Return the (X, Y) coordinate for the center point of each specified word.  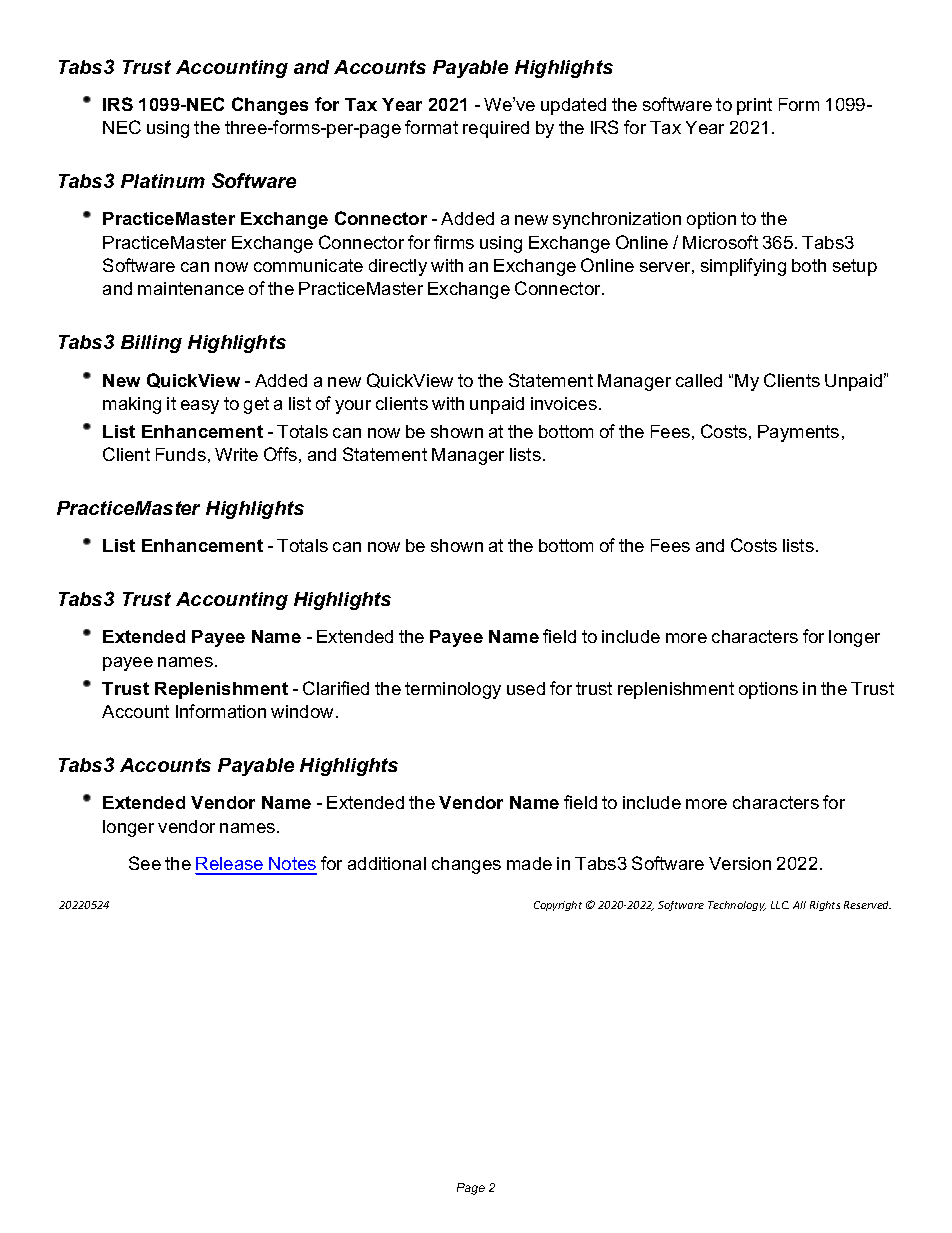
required (496, 129)
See (145, 863)
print (754, 106)
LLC (780, 905)
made (529, 863)
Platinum (163, 181)
